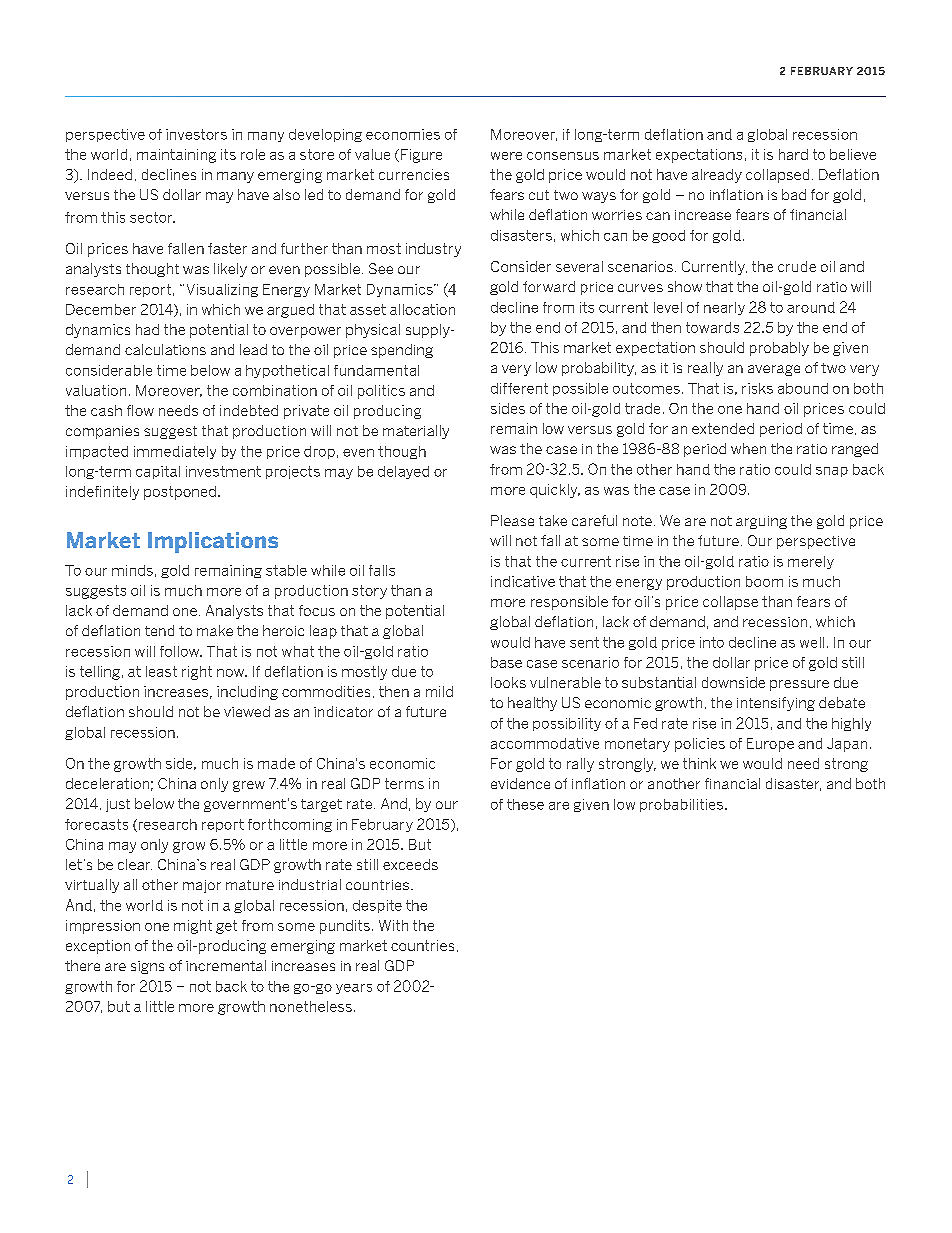  What do you see at coordinates (147, 967) in the page?
I see `signs` at bounding box center [147, 967].
